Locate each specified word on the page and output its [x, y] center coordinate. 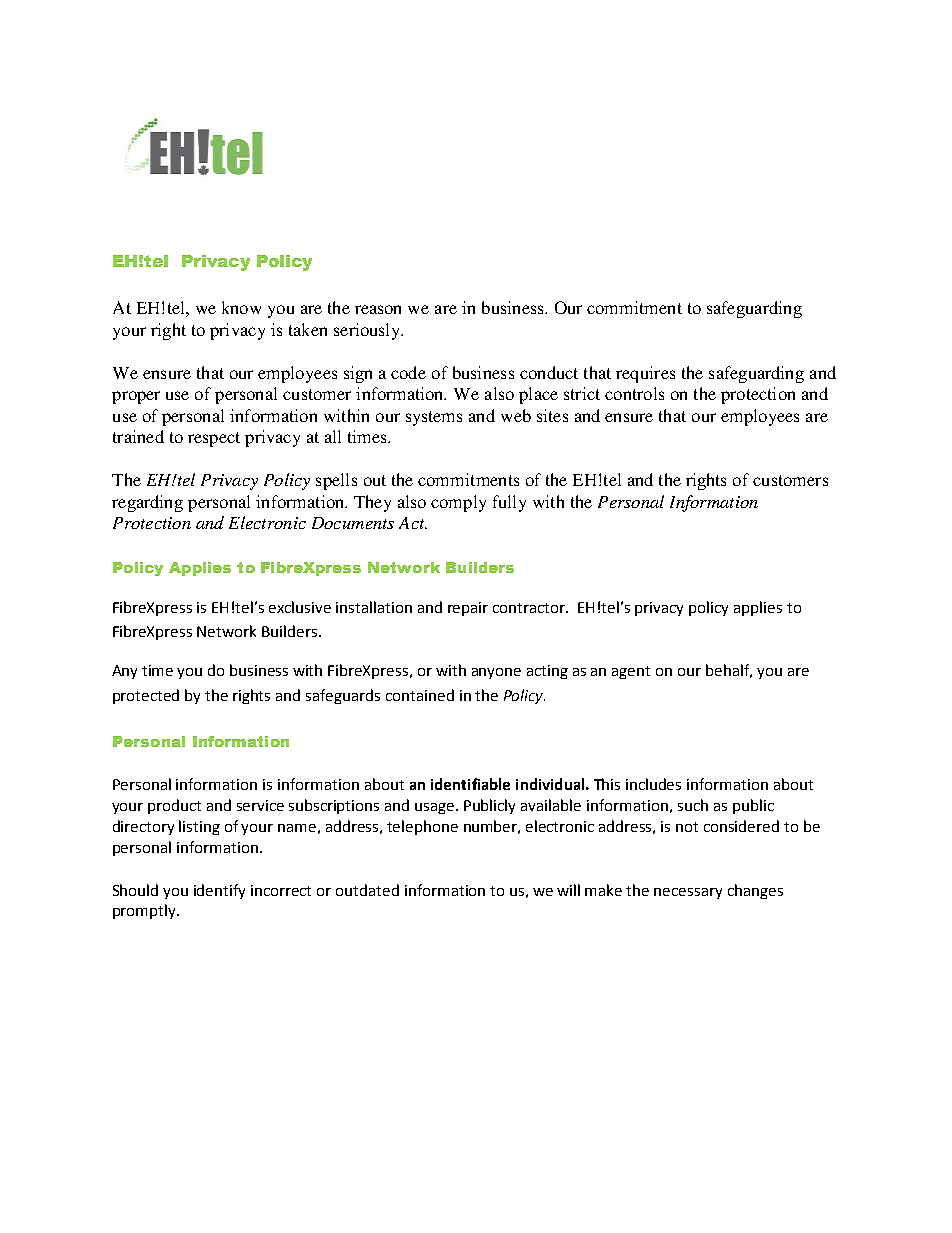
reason [378, 309]
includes [653, 784]
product [174, 806]
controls [634, 393]
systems [434, 418]
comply [458, 503]
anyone [496, 673]
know [241, 307]
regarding [147, 503]
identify [219, 891]
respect [214, 439]
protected [146, 696]
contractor [530, 608]
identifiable [470, 784]
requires [645, 374]
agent [631, 672]
